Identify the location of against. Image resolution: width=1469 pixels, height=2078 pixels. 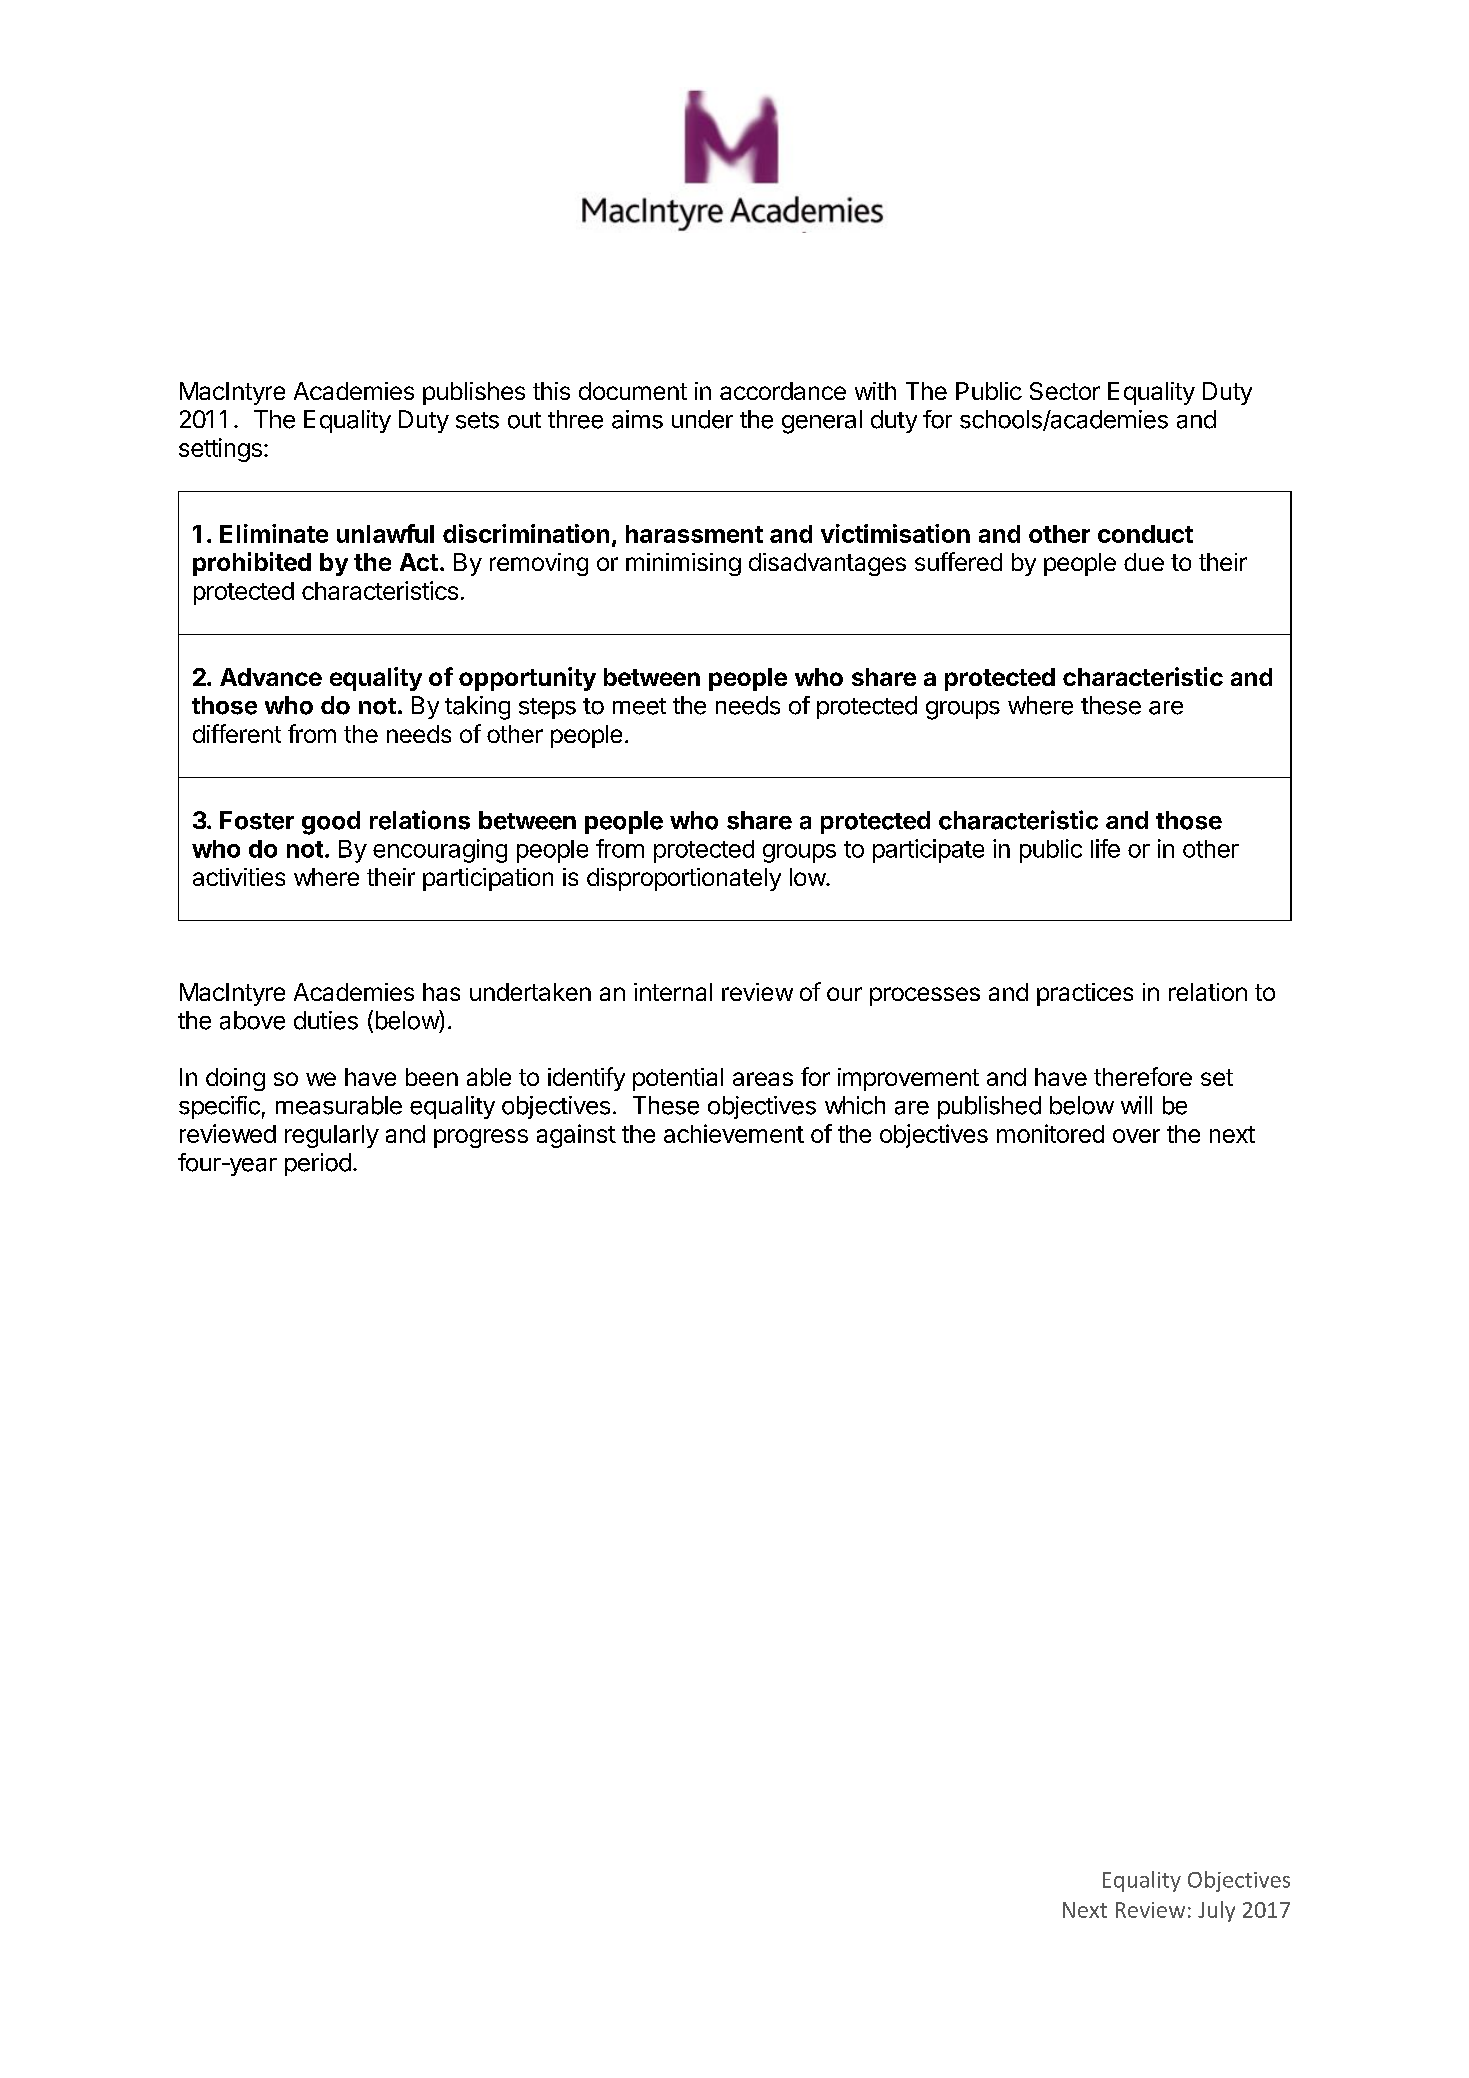
(576, 1136).
